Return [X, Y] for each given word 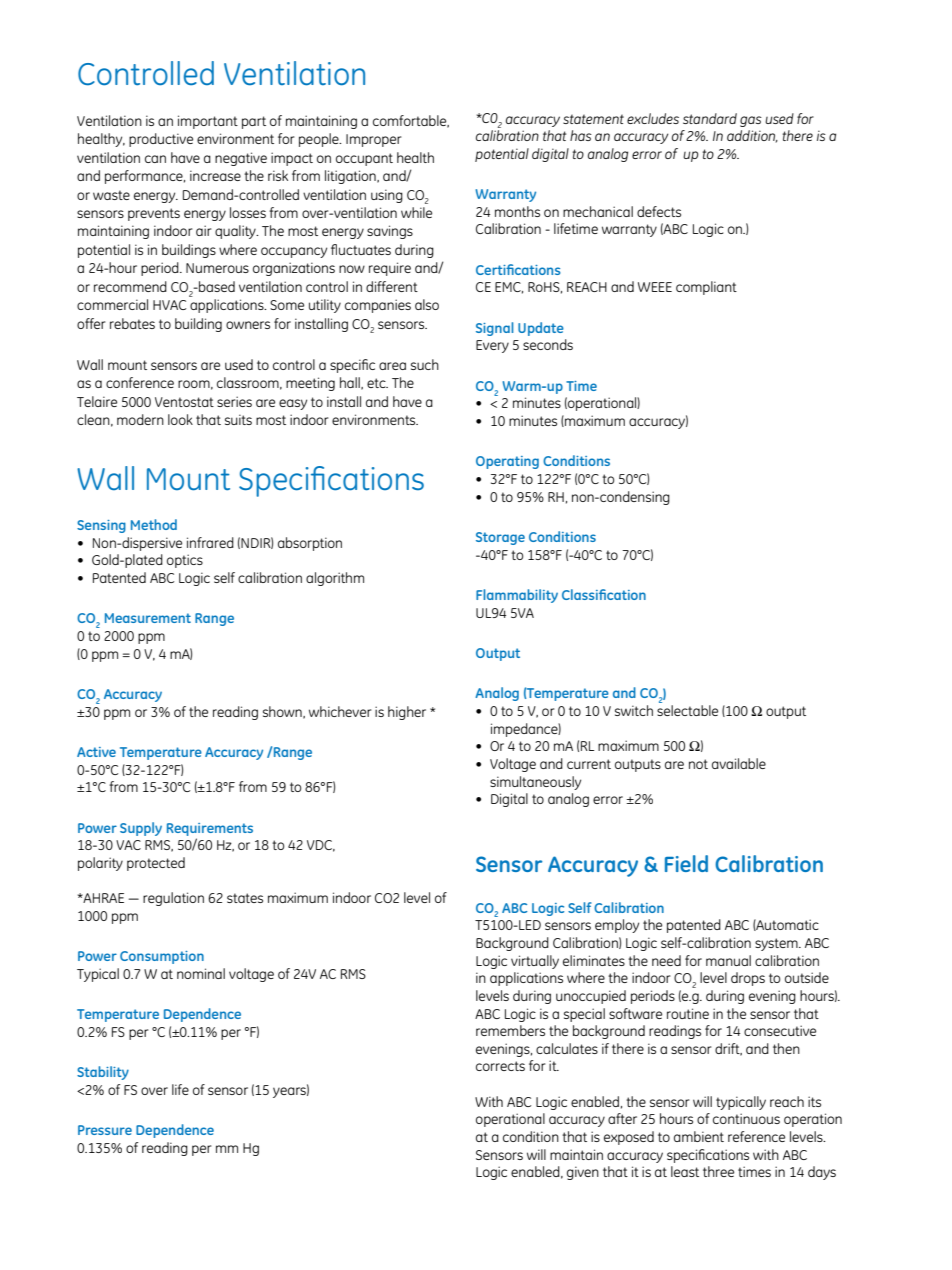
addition [752, 136]
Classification [604, 594]
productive [161, 140]
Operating [507, 462]
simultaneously [535, 783]
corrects [500, 1066]
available [739, 763]
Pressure [105, 1130]
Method [154, 524]
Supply [141, 829]
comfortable [411, 121]
